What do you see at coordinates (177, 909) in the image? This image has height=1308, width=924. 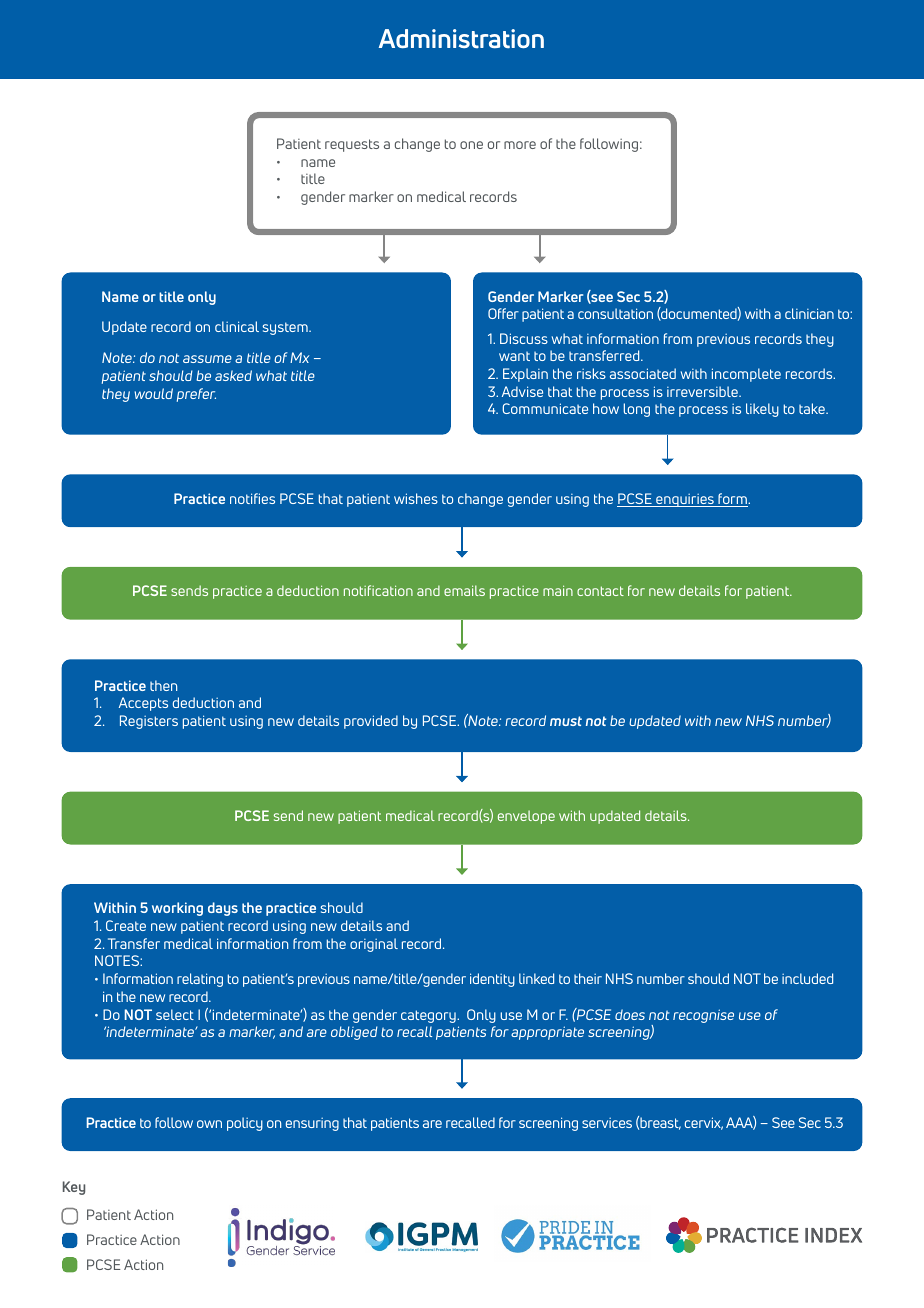 I see `working` at bounding box center [177, 909].
